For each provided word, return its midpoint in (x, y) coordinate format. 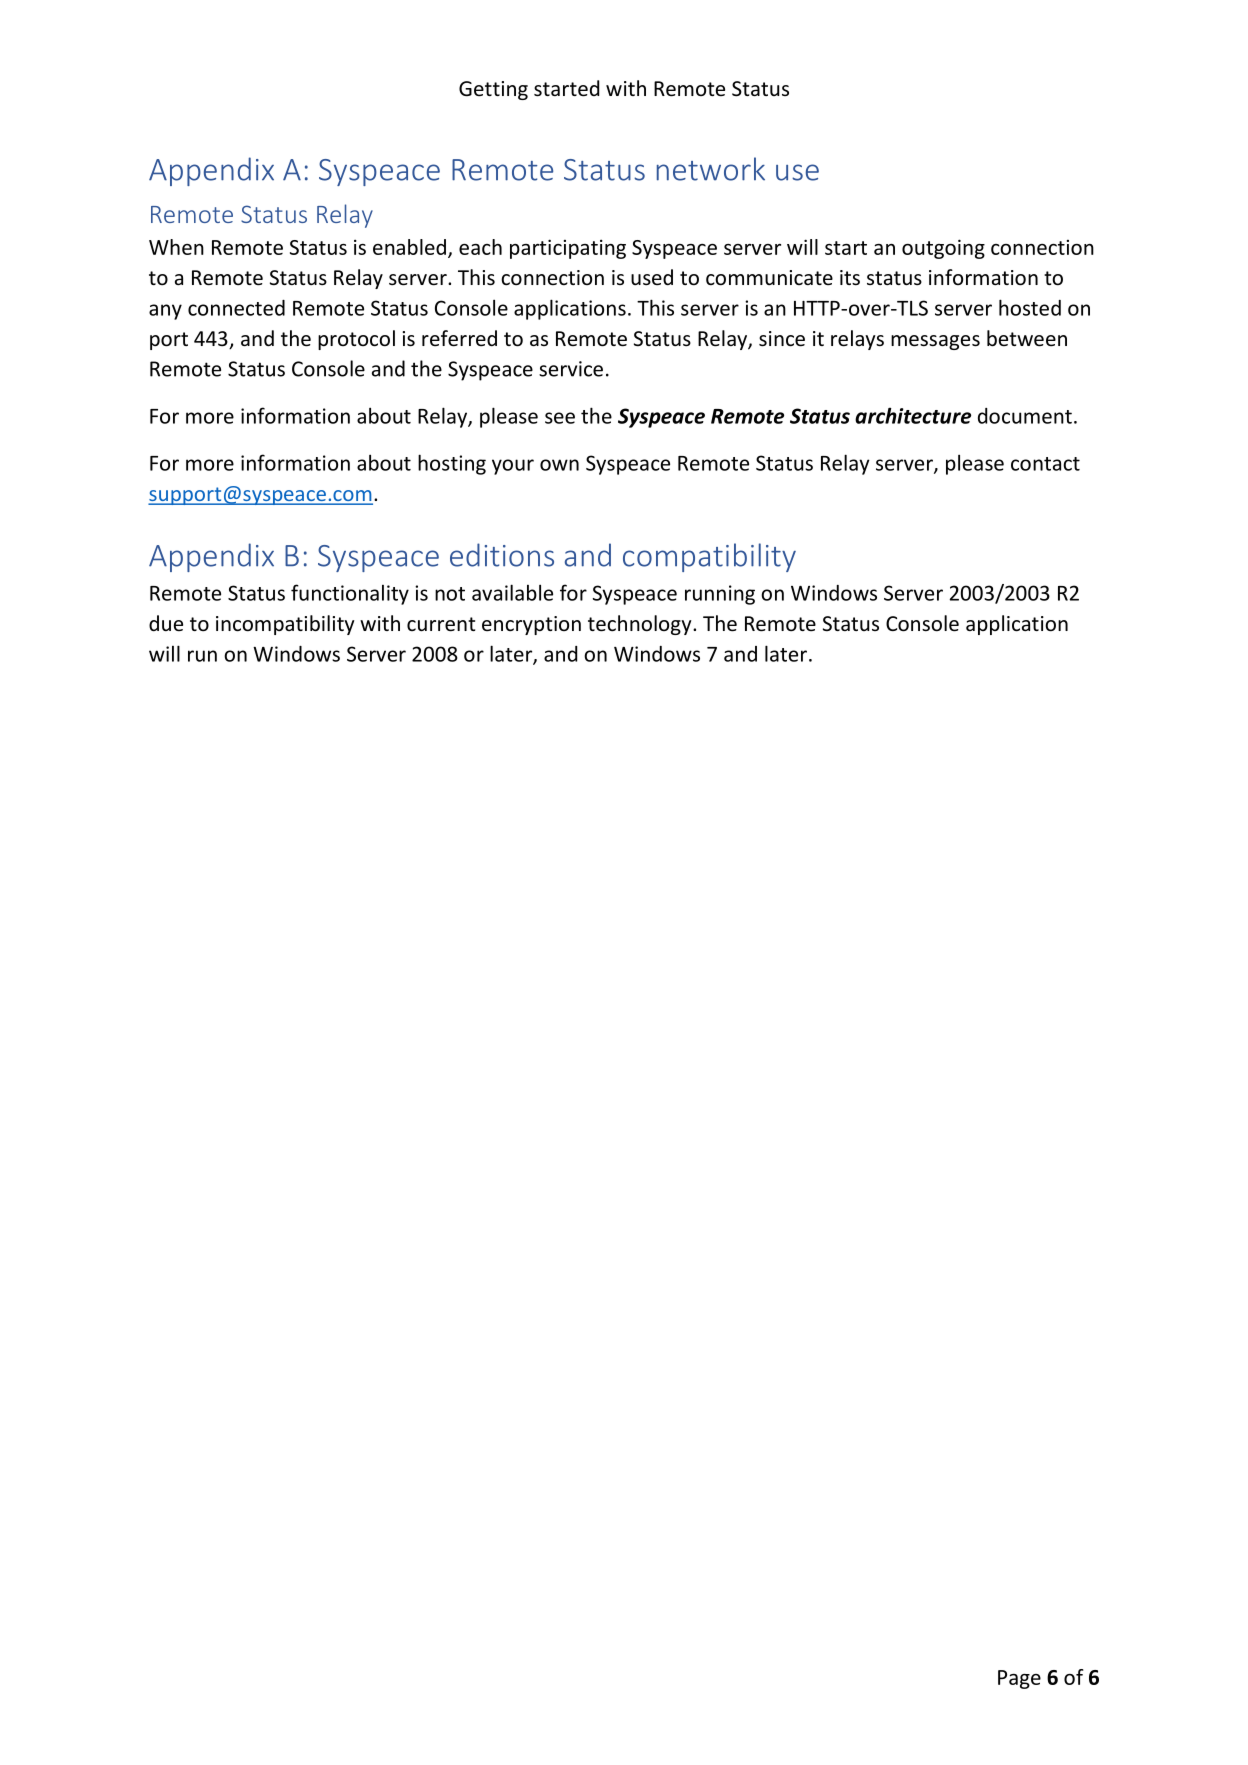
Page (1019, 1679)
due (166, 623)
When (176, 247)
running (720, 595)
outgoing (943, 249)
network (711, 169)
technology (641, 625)
